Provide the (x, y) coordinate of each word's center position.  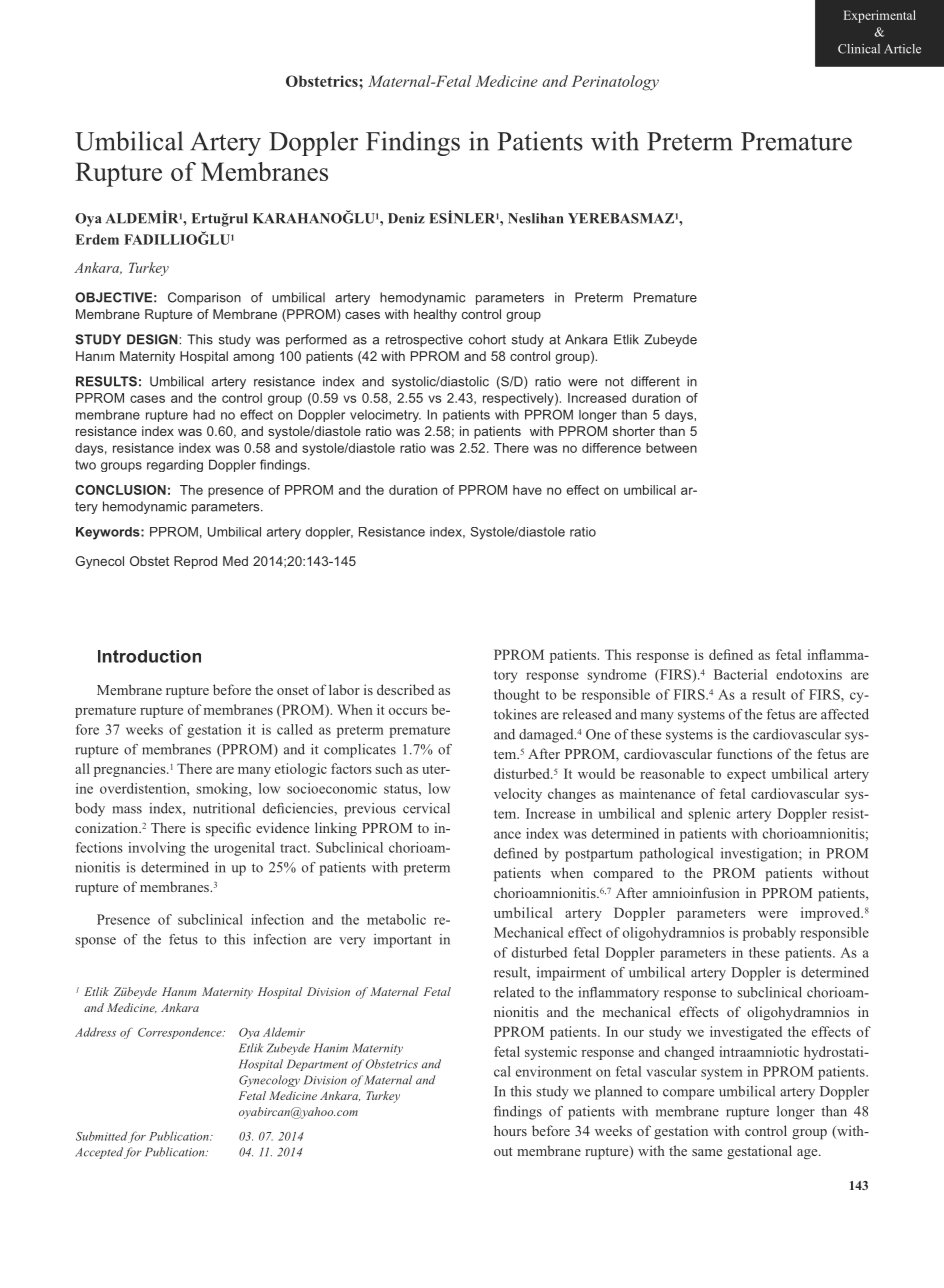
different (655, 381)
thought (517, 696)
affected (845, 714)
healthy (435, 315)
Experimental (880, 16)
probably (769, 934)
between (671, 448)
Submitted (101, 1136)
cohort (487, 339)
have (527, 490)
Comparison (204, 298)
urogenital (244, 849)
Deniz (406, 218)
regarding (175, 466)
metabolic (396, 919)
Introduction (149, 656)
